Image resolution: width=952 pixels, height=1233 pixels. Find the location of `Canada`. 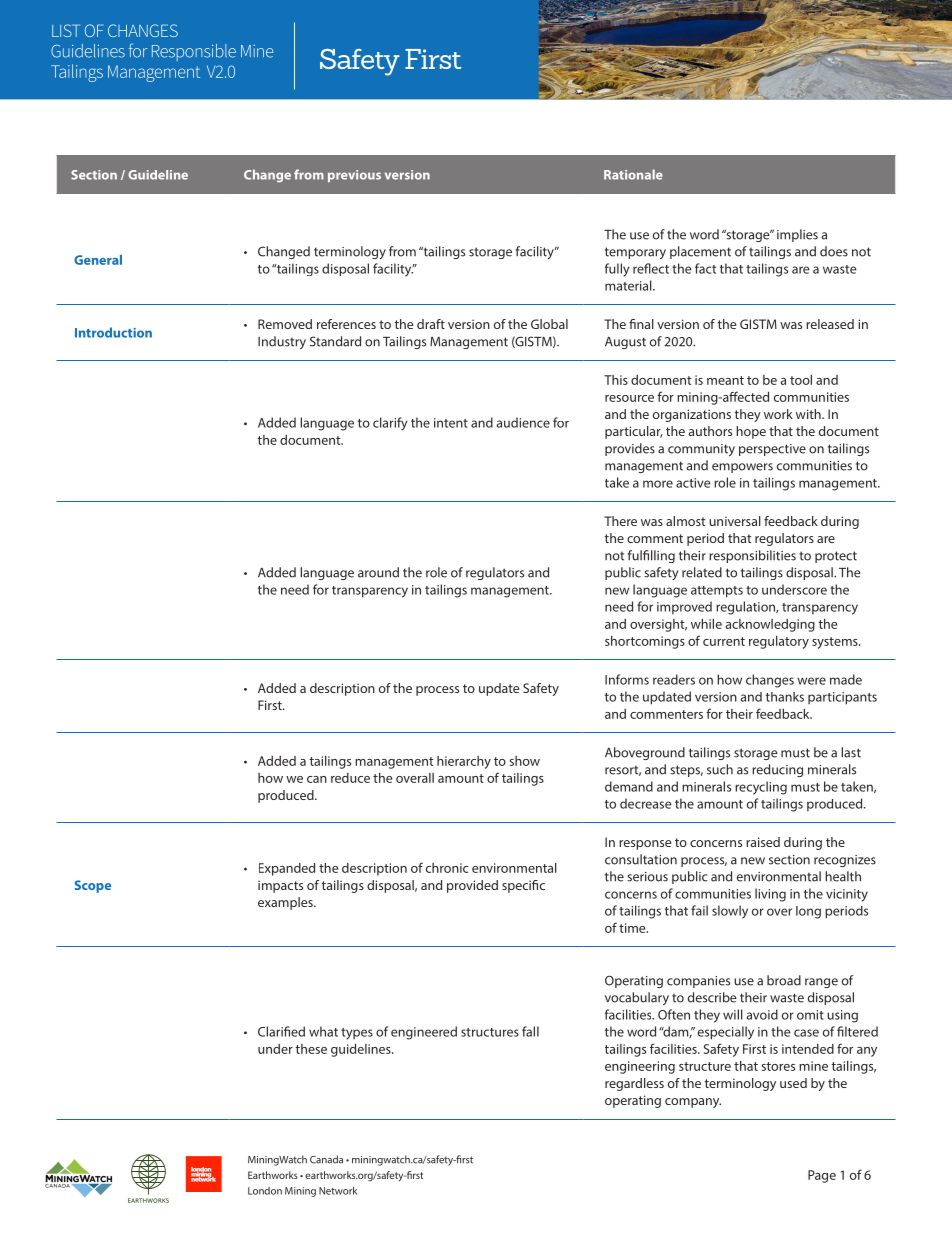

Canada is located at coordinates (326, 1159).
